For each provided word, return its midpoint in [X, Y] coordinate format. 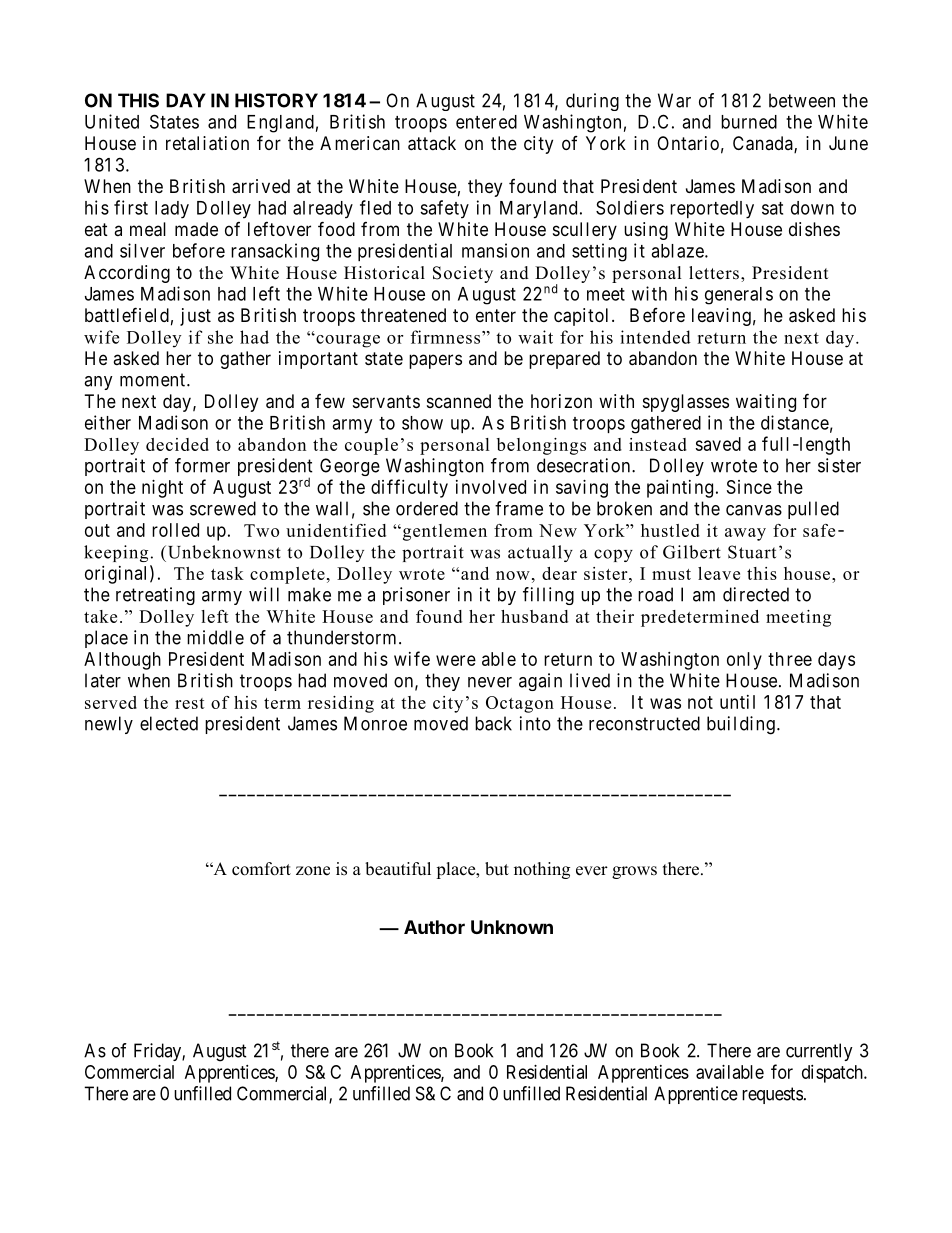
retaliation [207, 143]
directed [756, 594]
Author [434, 927]
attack [432, 143]
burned [749, 122]
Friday [158, 1052]
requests [772, 1095]
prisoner [416, 596]
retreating [155, 596]
